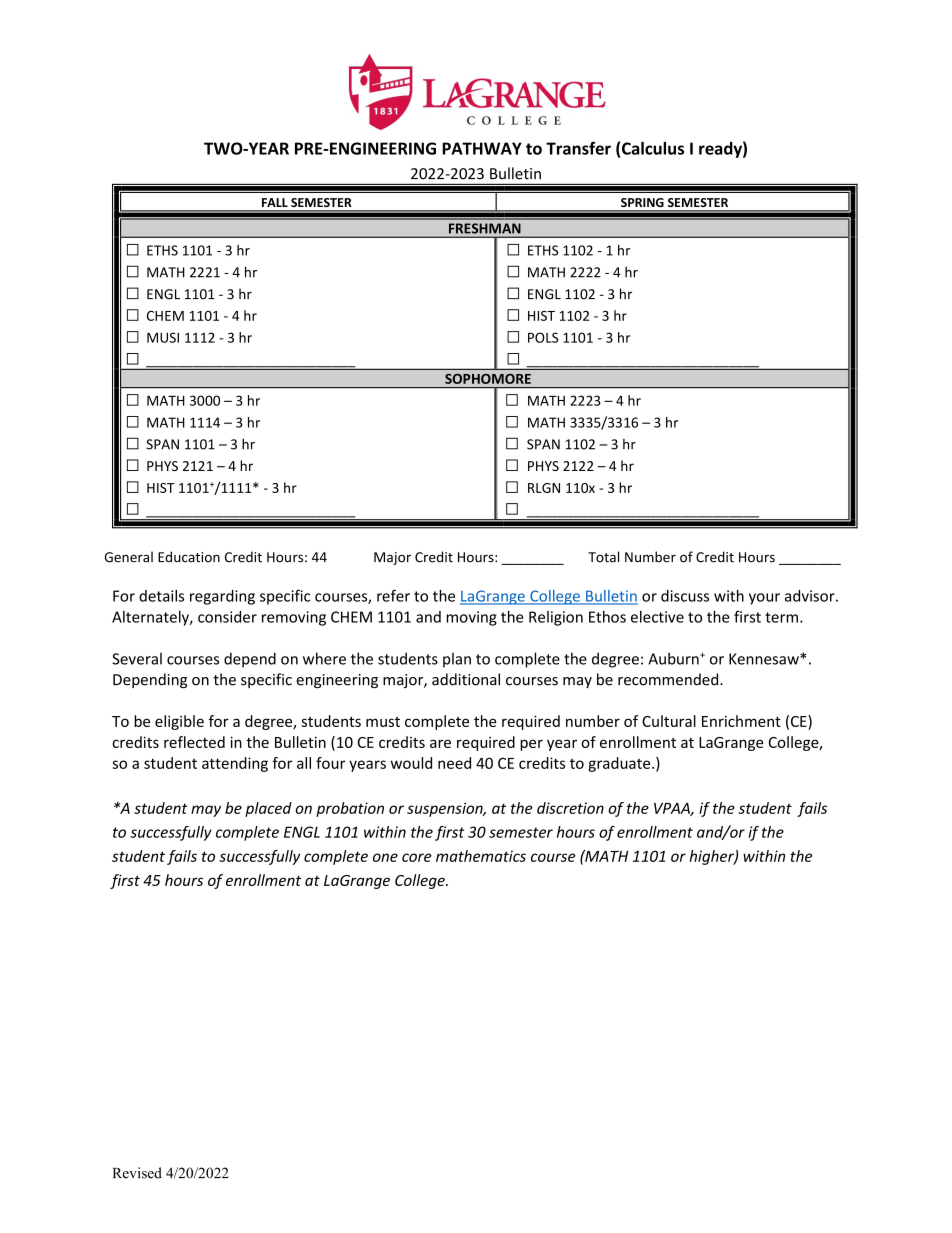 This screenshot has height=1233, width=952. What do you see at coordinates (603, 557) in the screenshot?
I see `Total` at bounding box center [603, 557].
